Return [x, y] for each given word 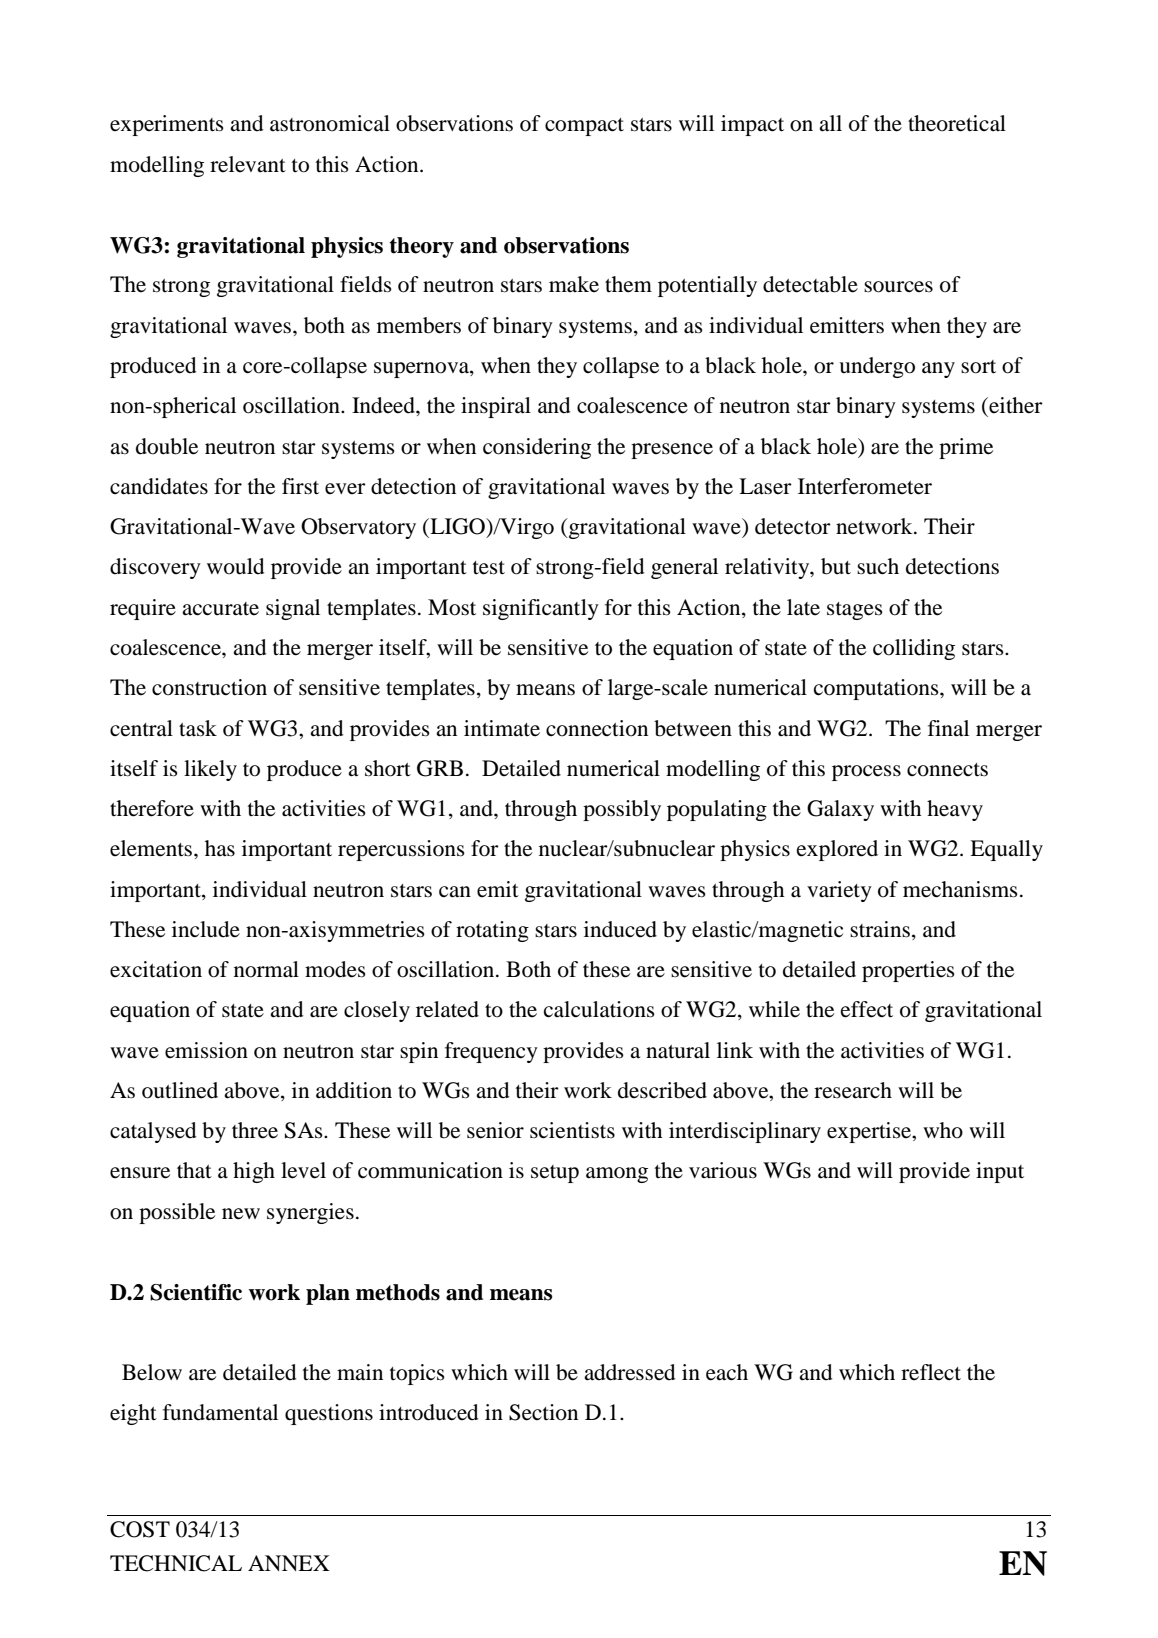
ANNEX [289, 1563]
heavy [955, 810]
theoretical [957, 123]
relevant [248, 164]
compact [584, 127]
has [220, 848]
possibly [622, 810]
